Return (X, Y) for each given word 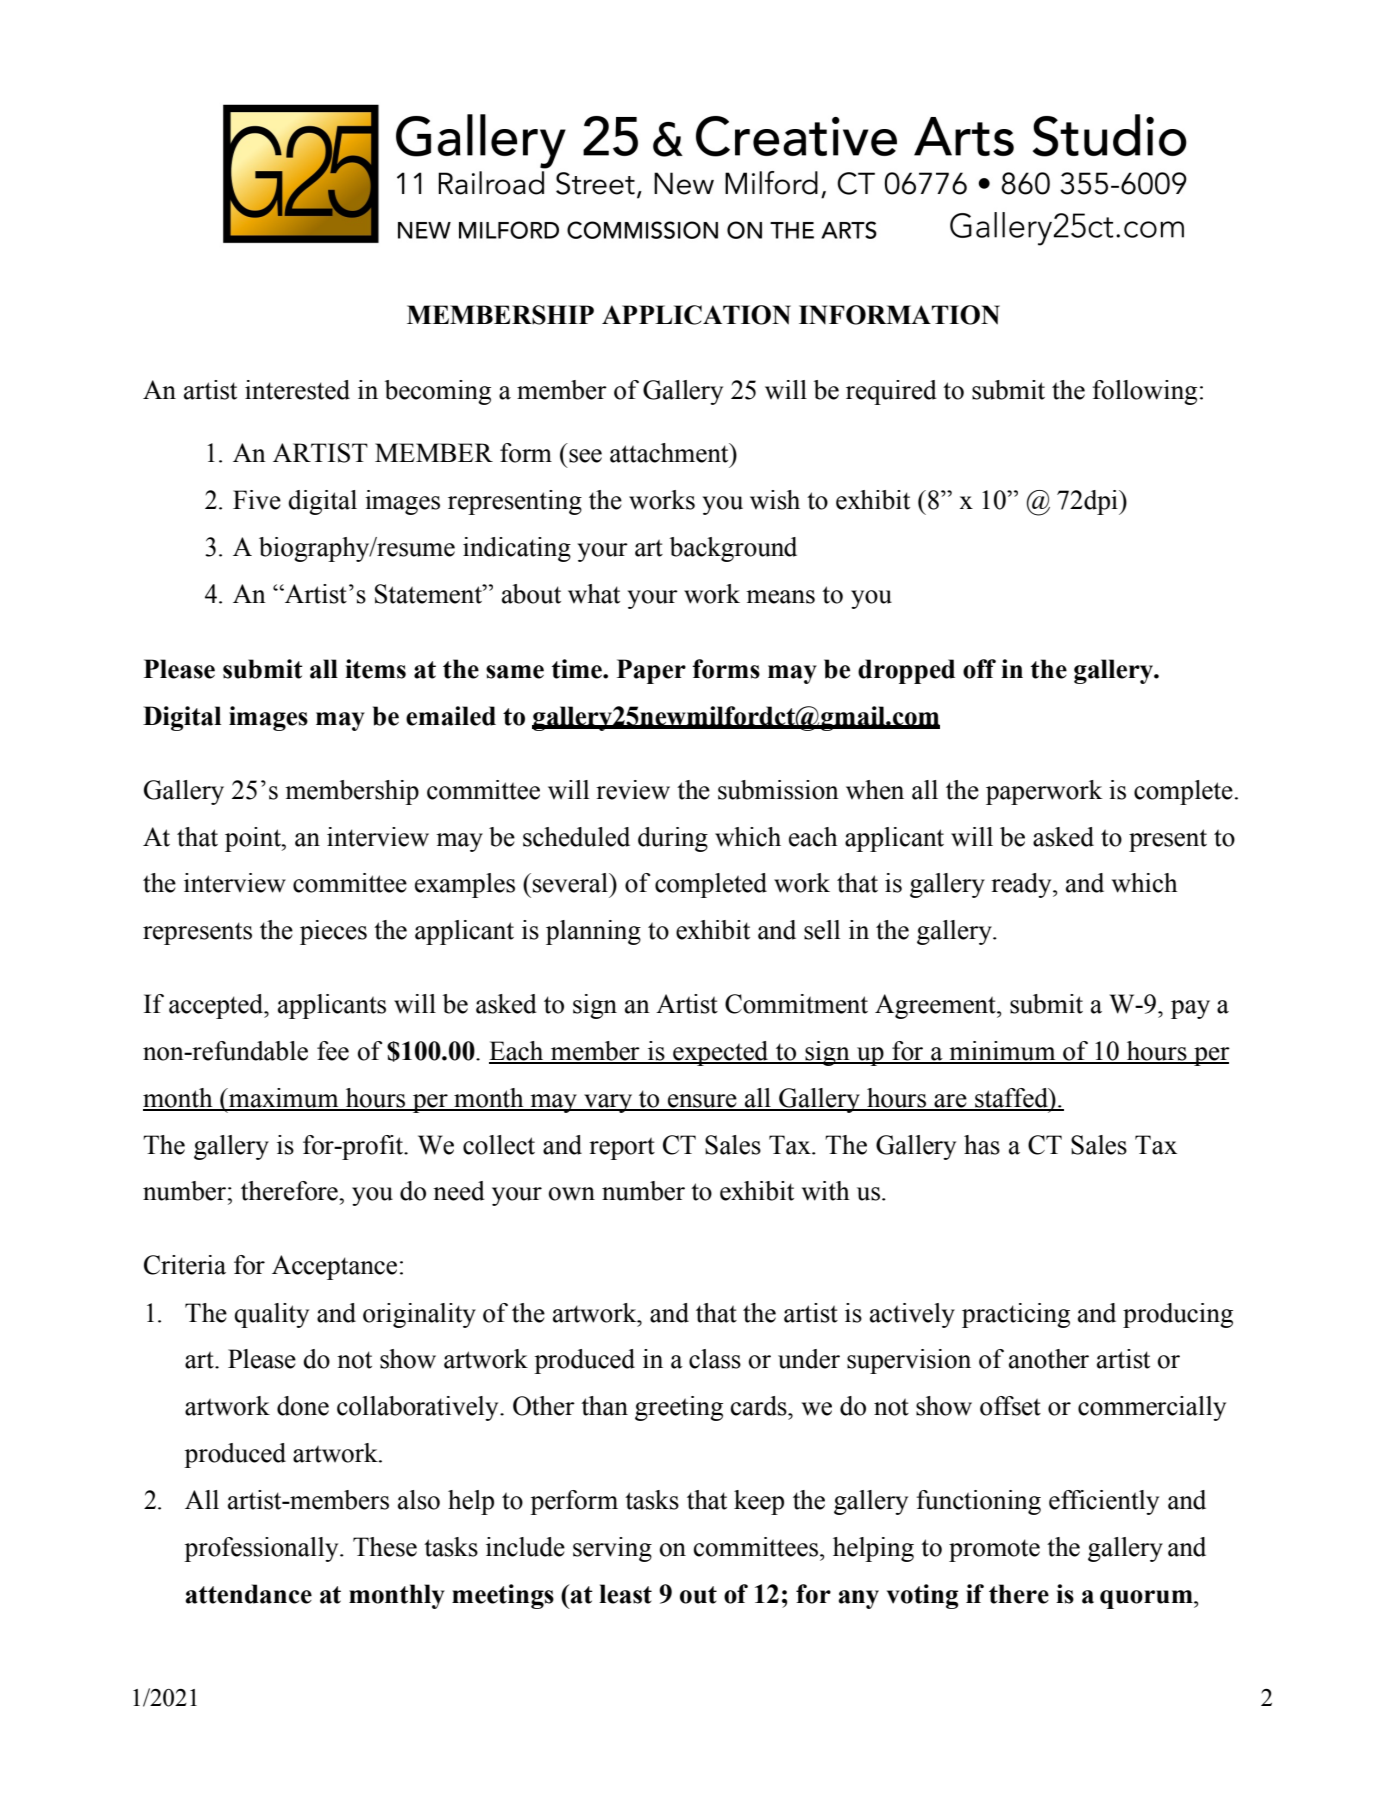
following (1144, 392)
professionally (262, 1549)
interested (297, 390)
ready (1022, 885)
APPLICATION (696, 315)
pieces (333, 932)
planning (593, 932)
